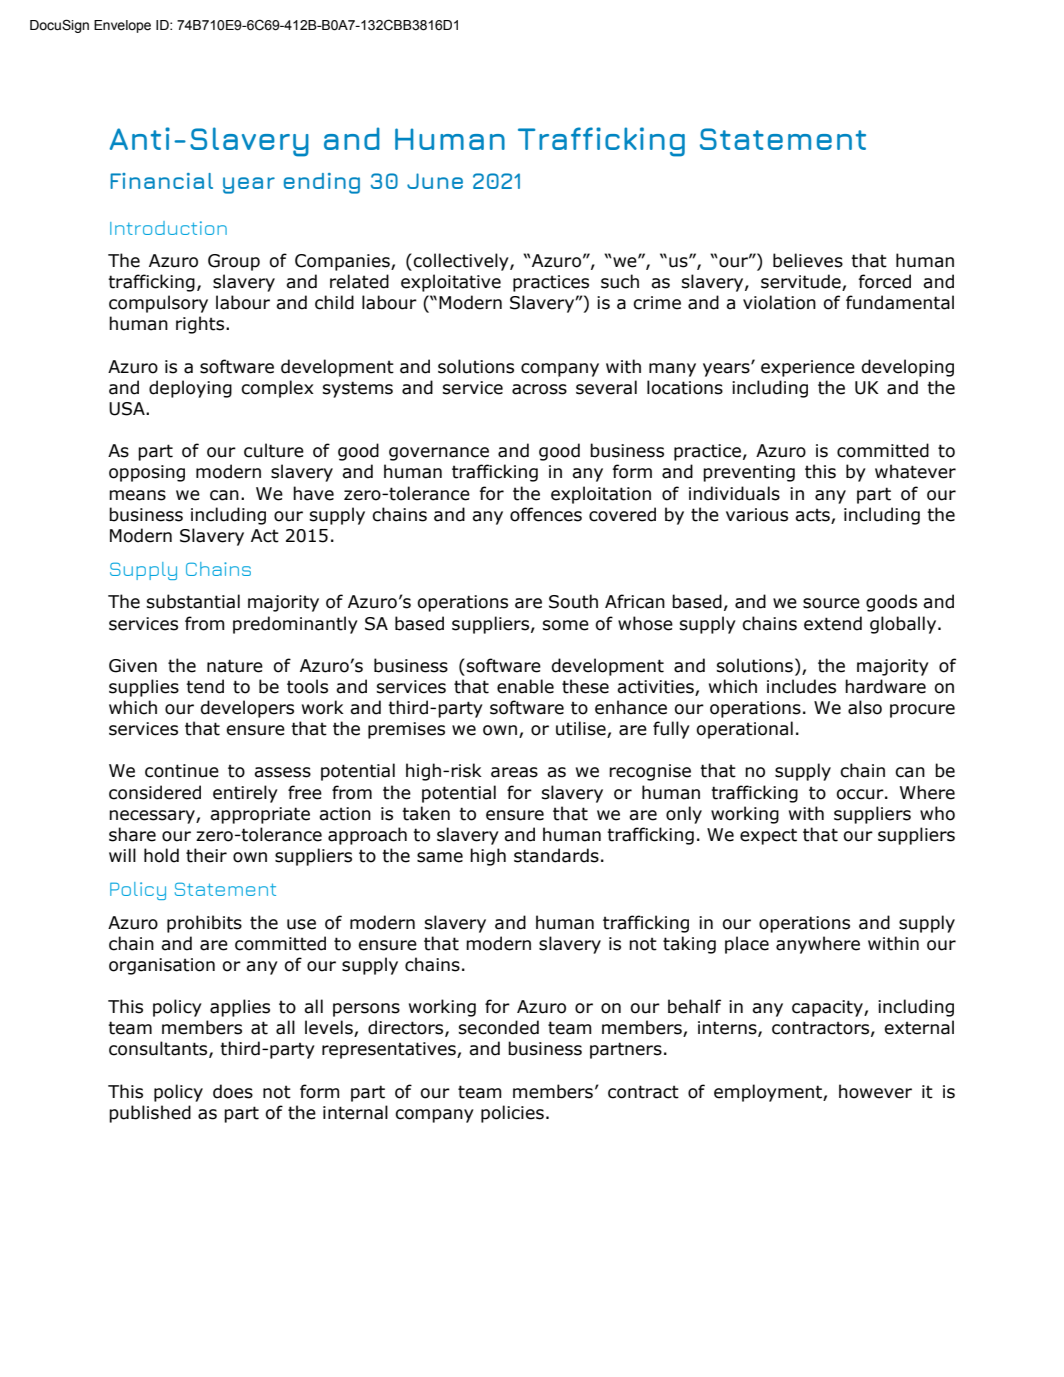 This image has height=1377, width=1064. I want to click on areas, so click(514, 772).
